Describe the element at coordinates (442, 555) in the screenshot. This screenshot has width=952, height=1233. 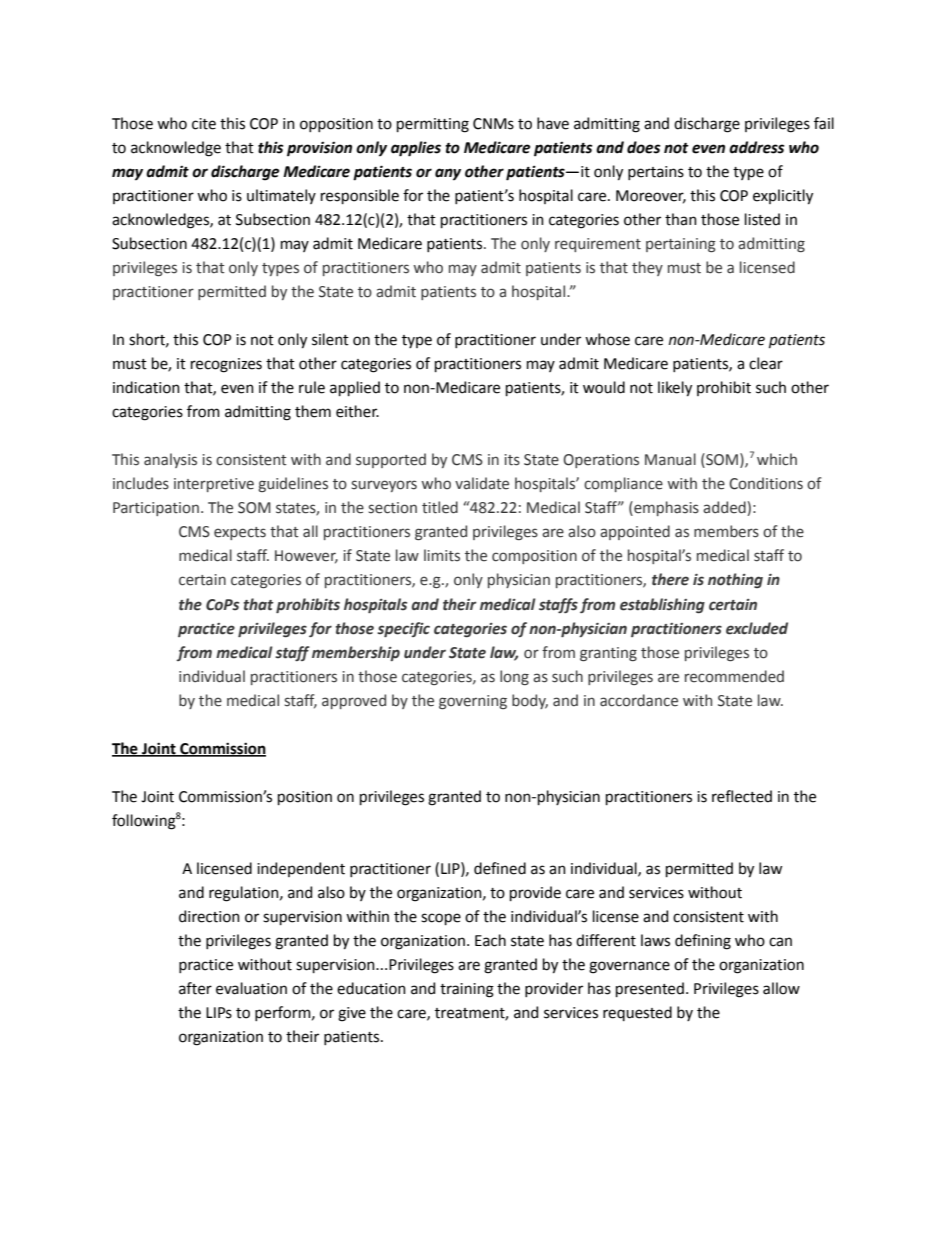
I see `limits` at that location.
